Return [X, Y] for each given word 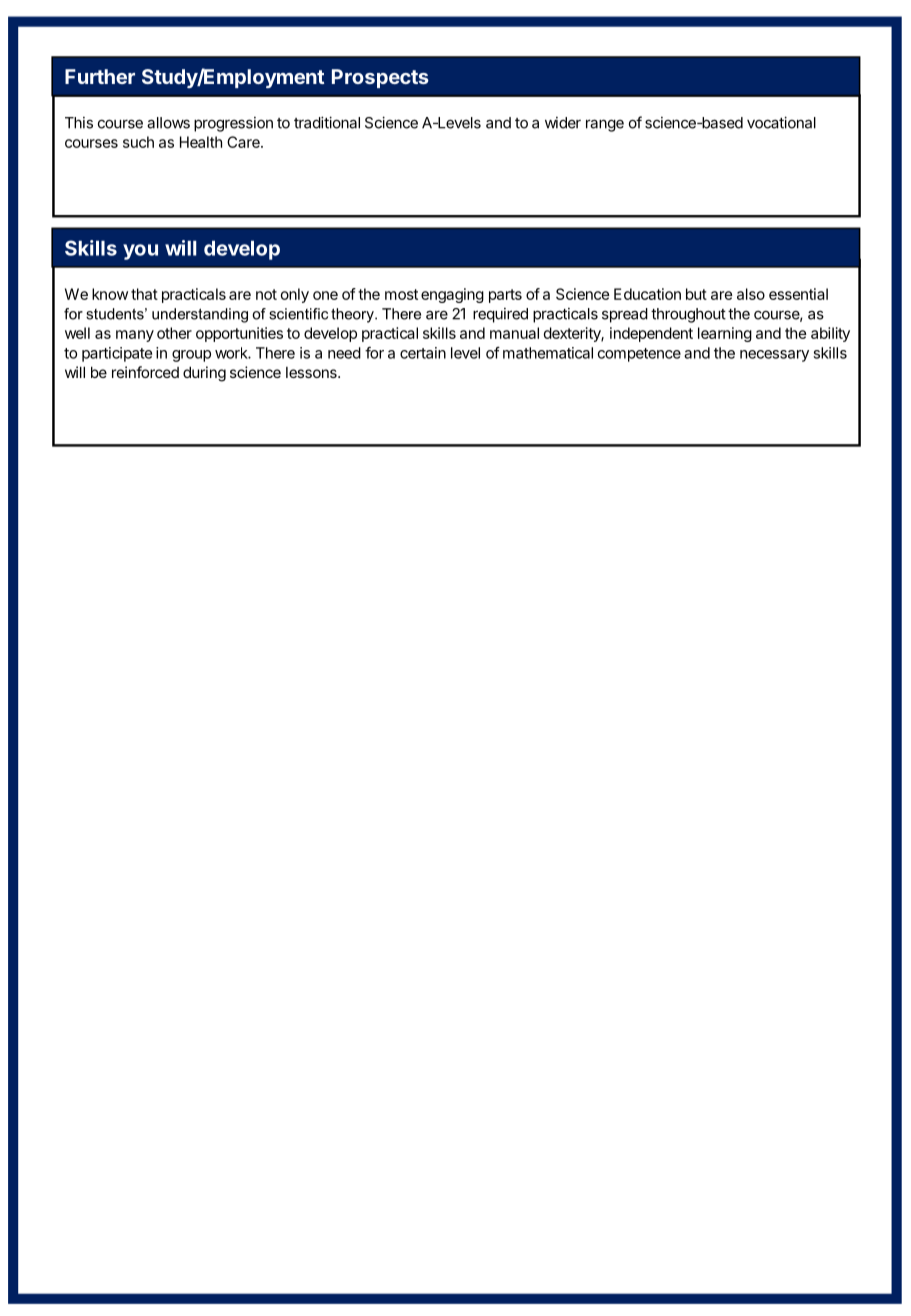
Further [100, 76]
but [696, 294]
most [401, 294]
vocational [781, 122]
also [751, 294]
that [144, 294]
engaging [452, 295]
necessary [774, 356]
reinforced [145, 372]
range [605, 125]
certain [423, 353]
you [140, 252]
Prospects [380, 78]
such [138, 142]
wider [563, 123]
